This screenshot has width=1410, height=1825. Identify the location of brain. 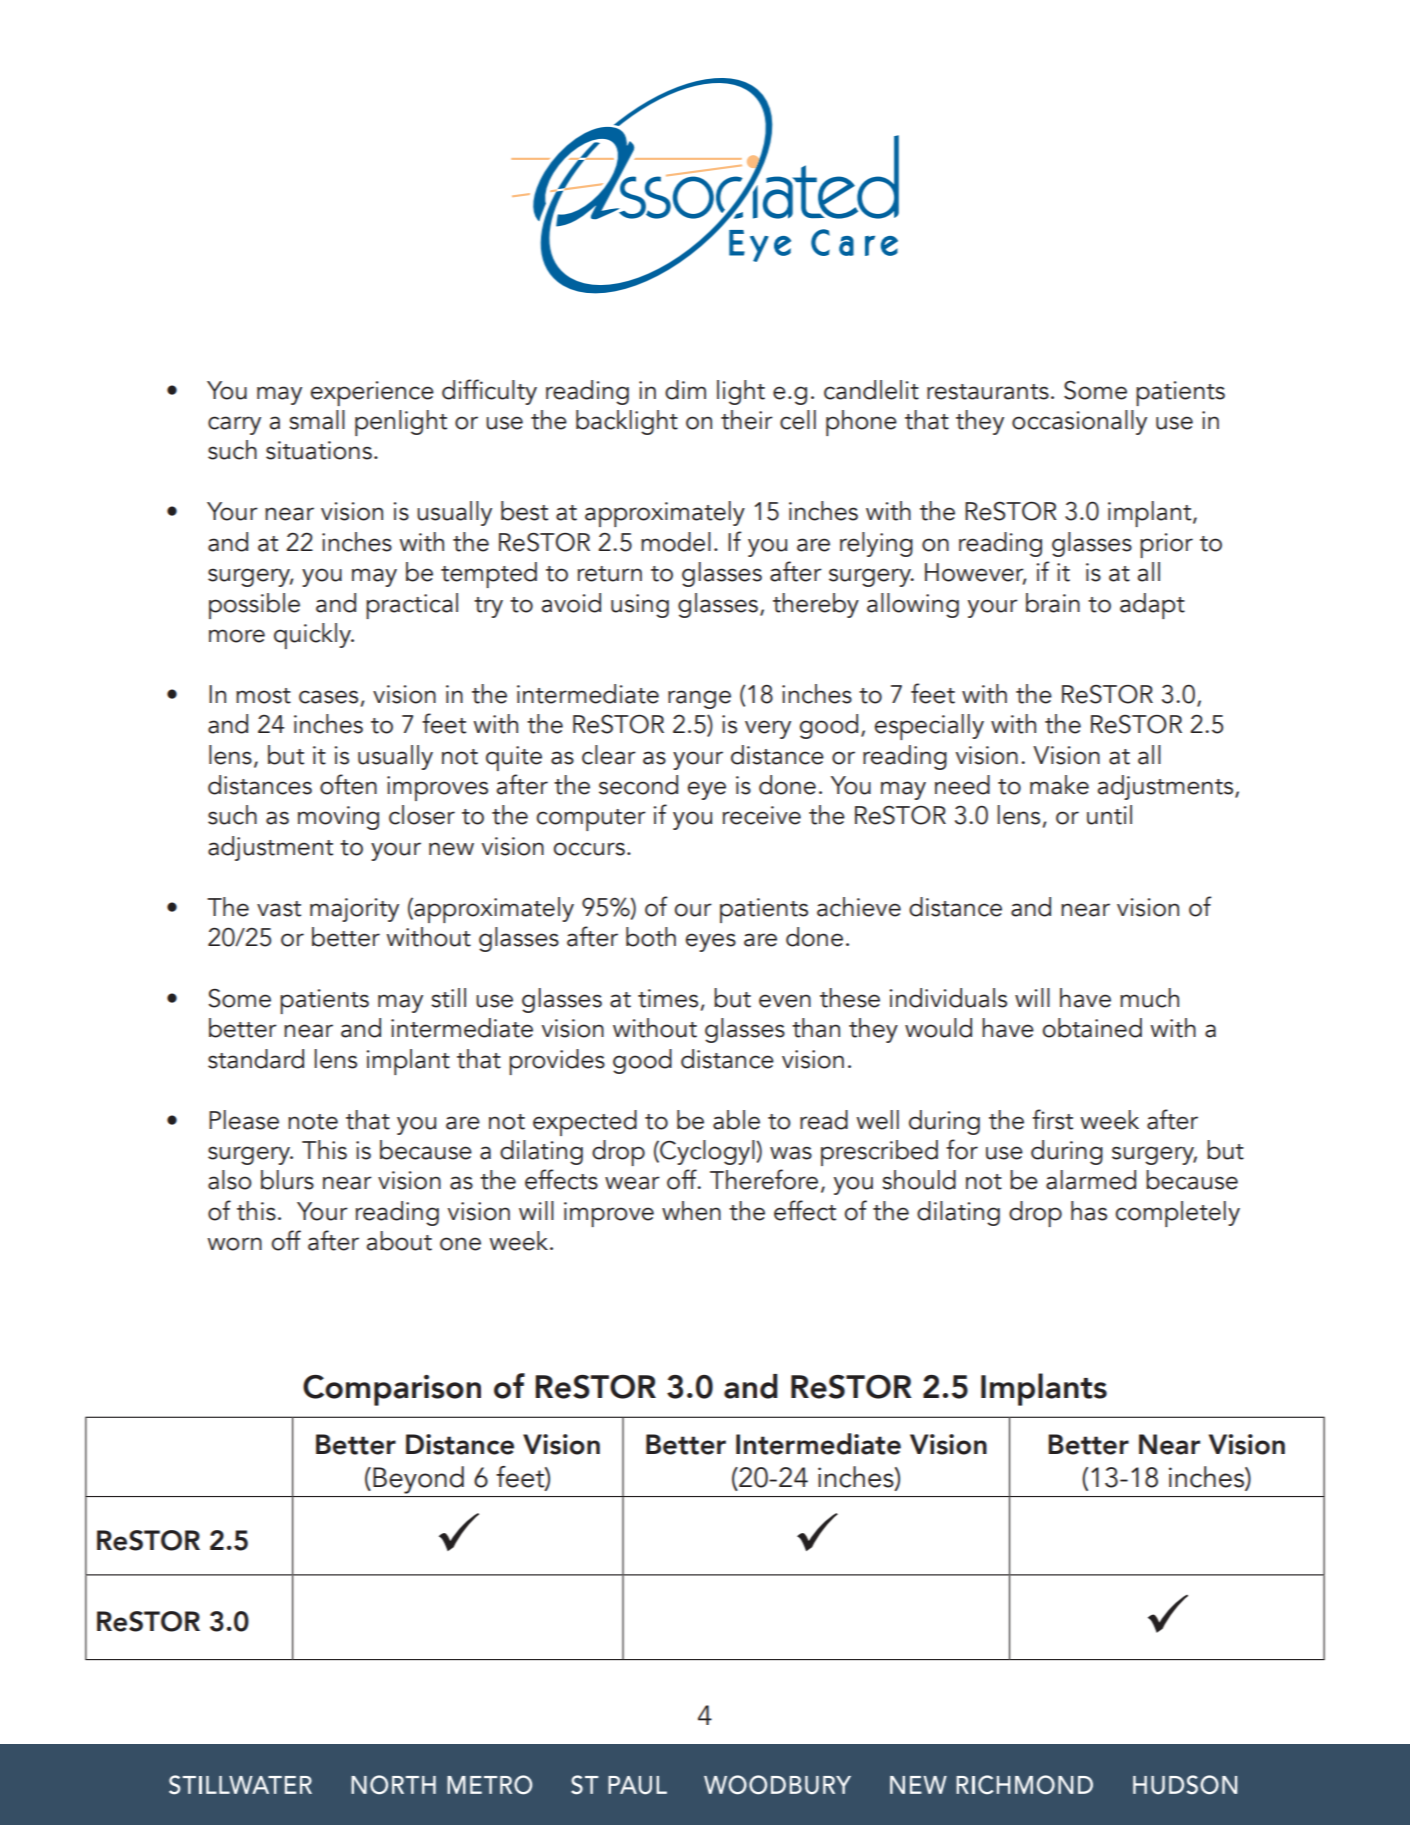
(1053, 603).
